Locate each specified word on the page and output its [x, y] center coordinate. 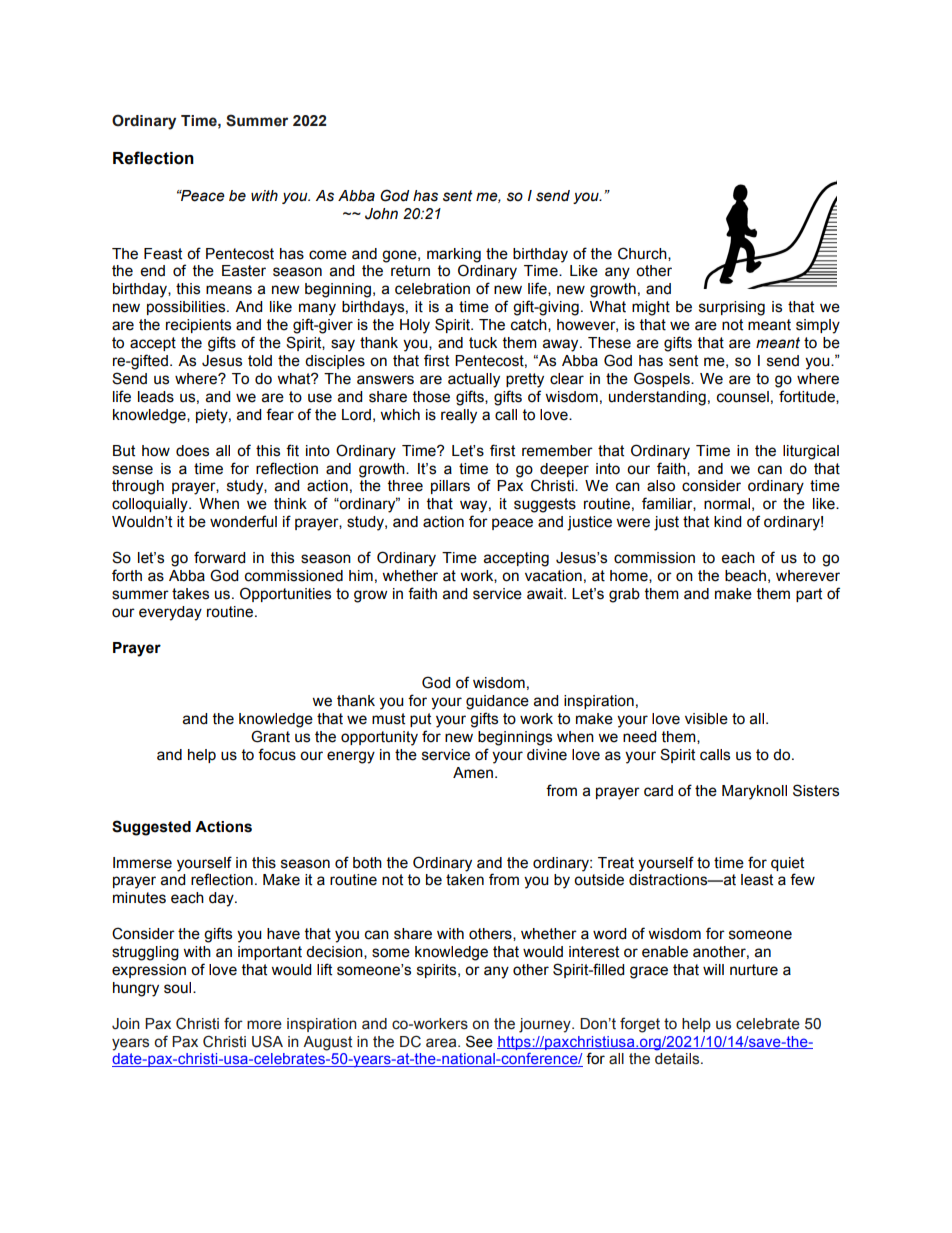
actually [474, 380]
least [757, 880]
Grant [270, 736]
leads [156, 397]
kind [727, 522]
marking [454, 256]
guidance [497, 702]
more [264, 1025]
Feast [163, 254]
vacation [553, 576]
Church [643, 254]
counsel [743, 397]
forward [219, 557]
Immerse [142, 863]
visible [706, 719]
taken [465, 880]
